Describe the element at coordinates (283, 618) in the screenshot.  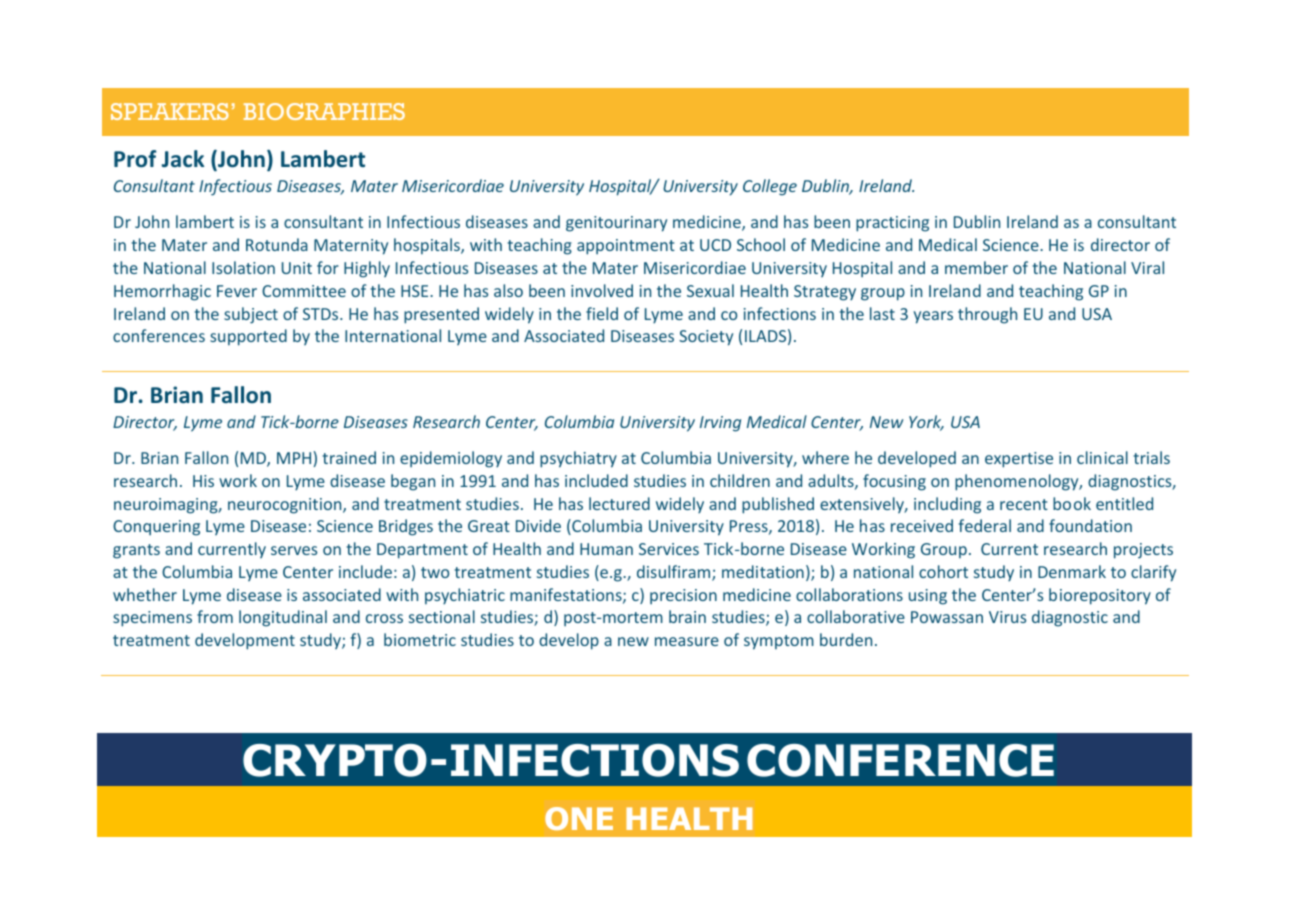
I see `longitudinal` at that location.
